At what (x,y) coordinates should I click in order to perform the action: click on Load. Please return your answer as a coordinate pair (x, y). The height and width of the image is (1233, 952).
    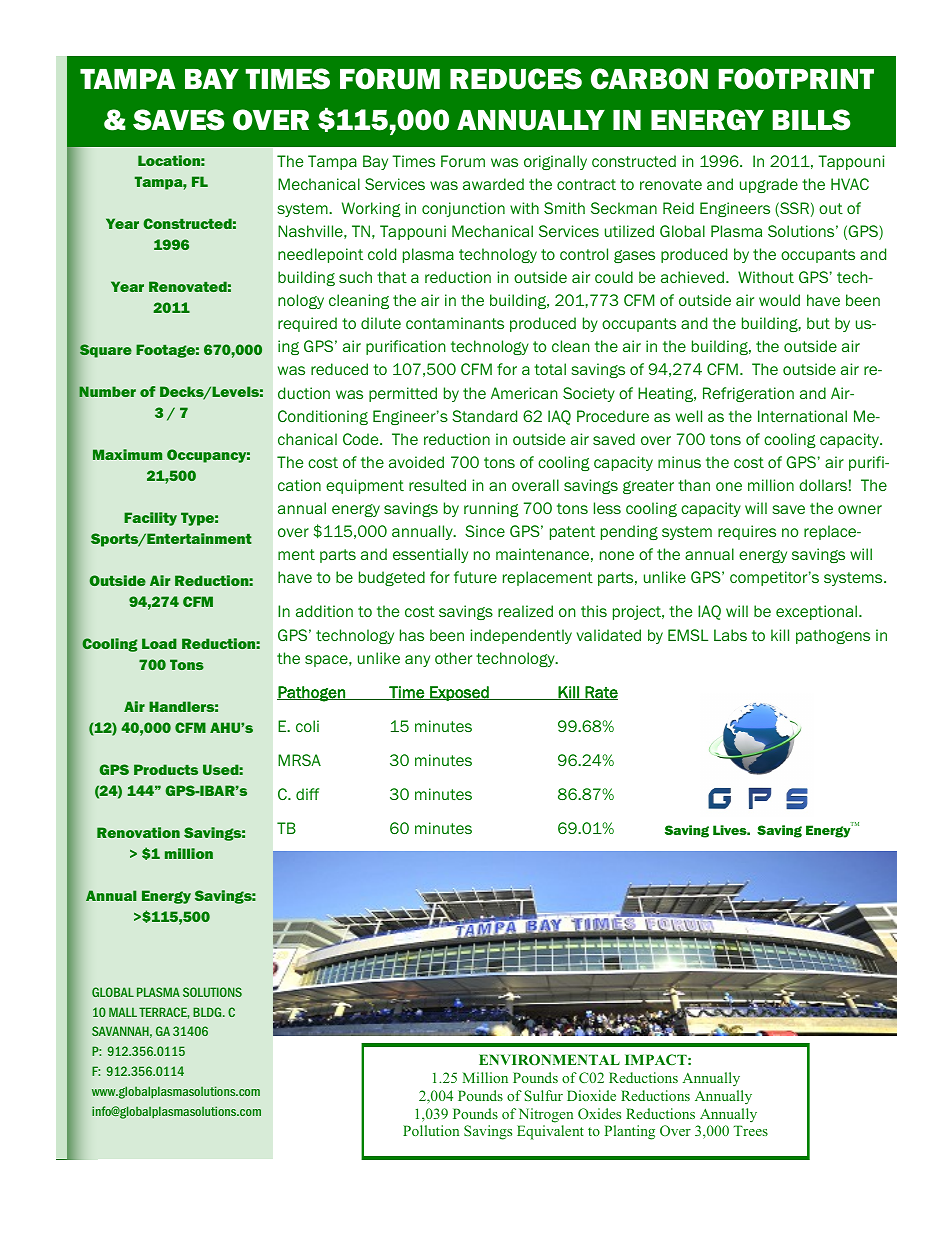
    Looking at the image, I should click on (159, 643).
